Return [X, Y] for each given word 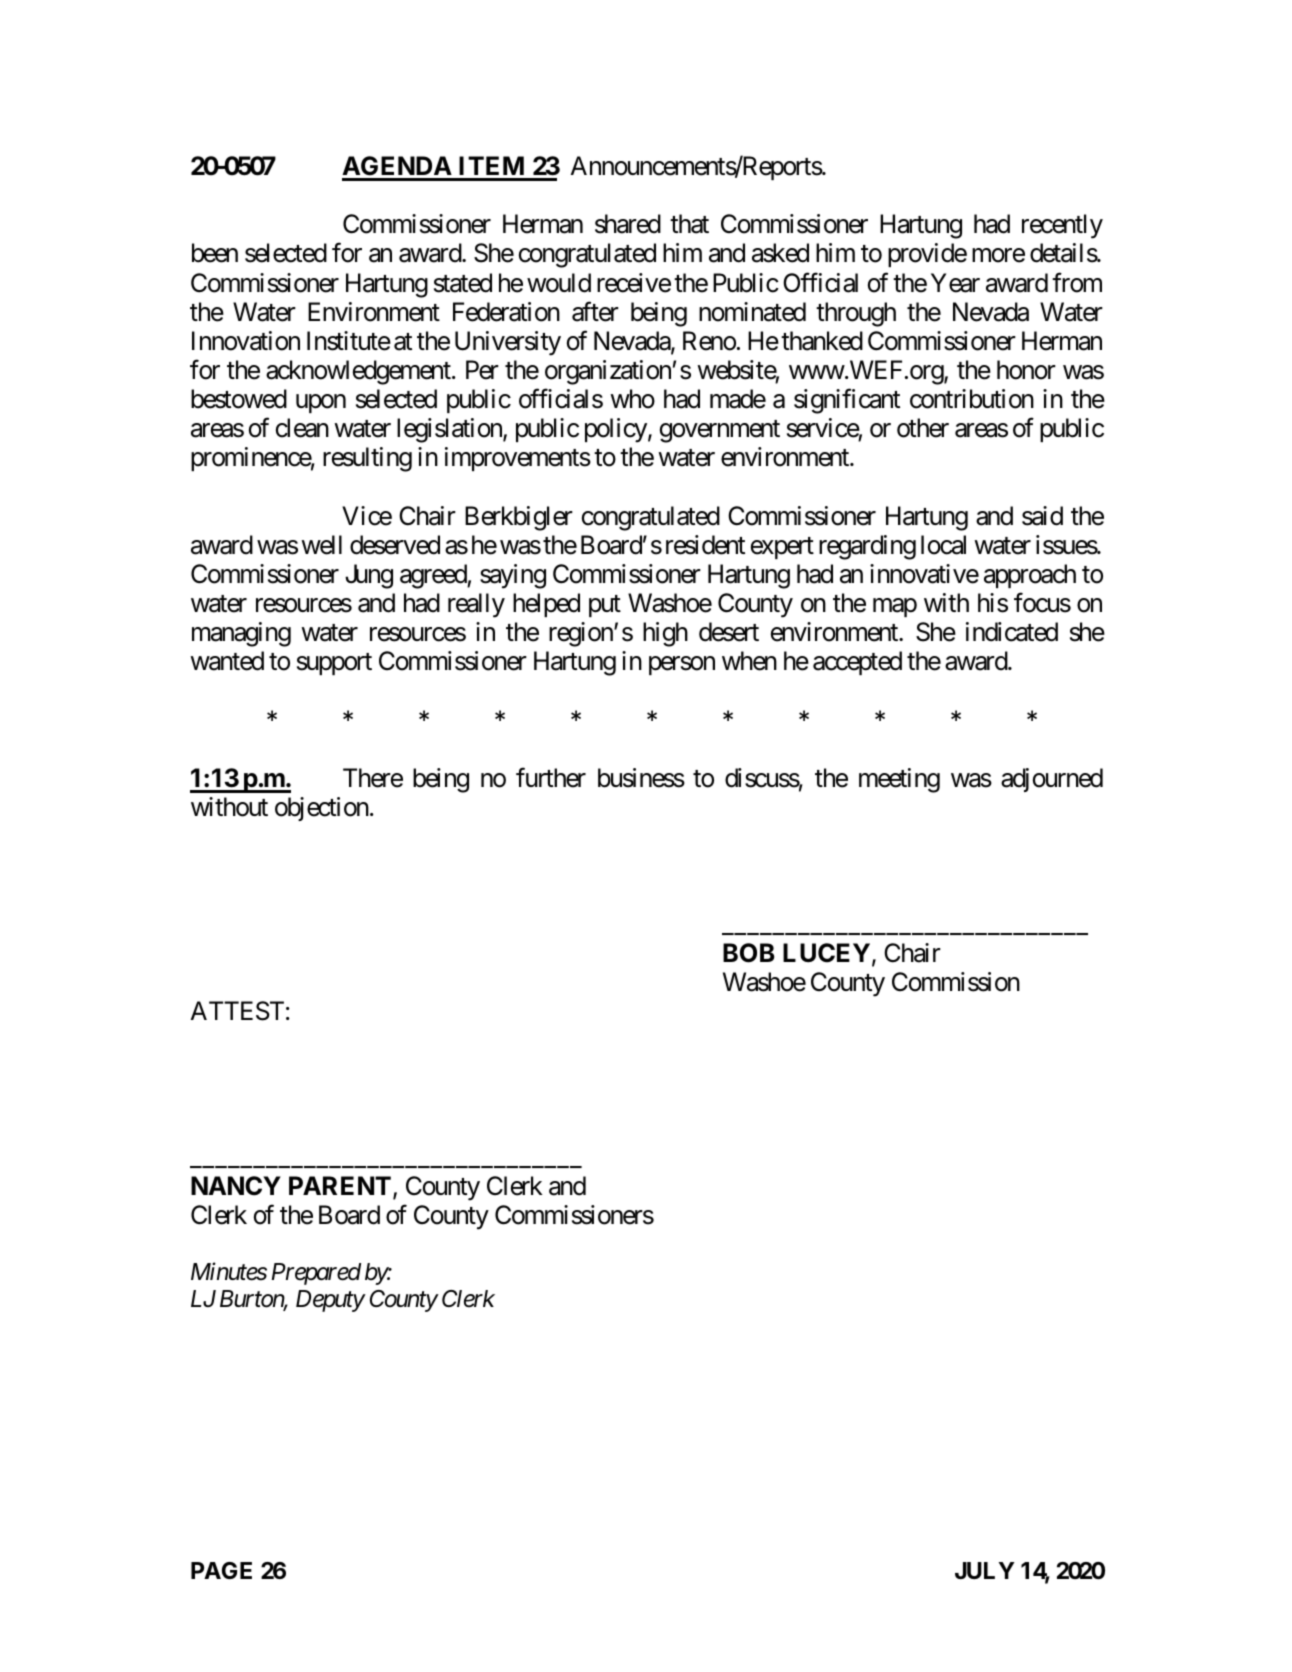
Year [955, 283]
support [334, 664]
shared [628, 224]
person [682, 666]
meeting [899, 780]
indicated [1012, 632]
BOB [749, 953]
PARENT [341, 1187]
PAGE [221, 1570]
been [215, 253]
